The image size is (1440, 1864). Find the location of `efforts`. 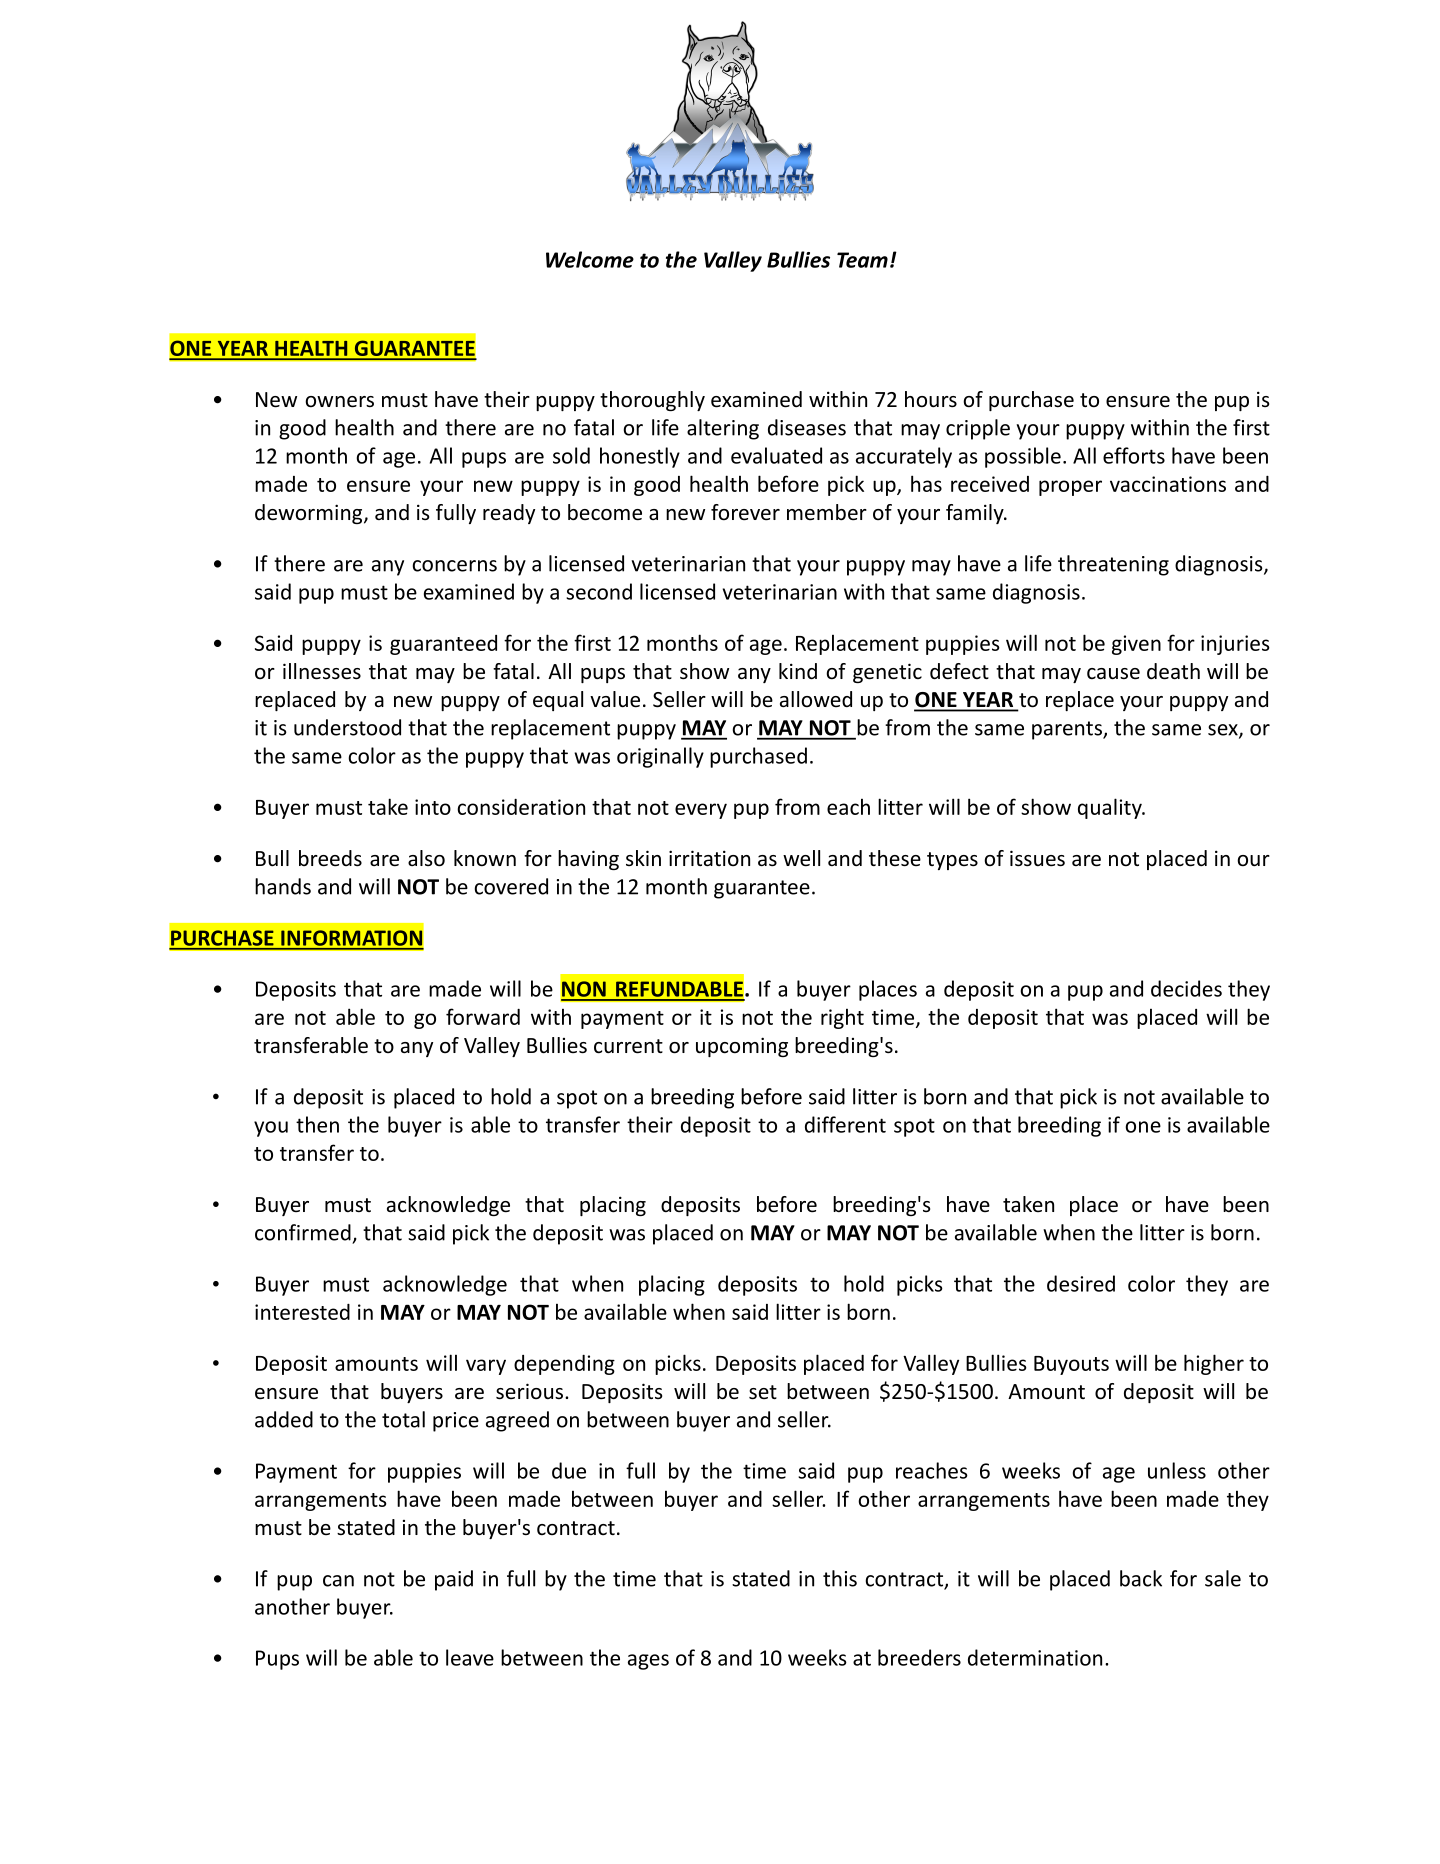

efforts is located at coordinates (1134, 455).
